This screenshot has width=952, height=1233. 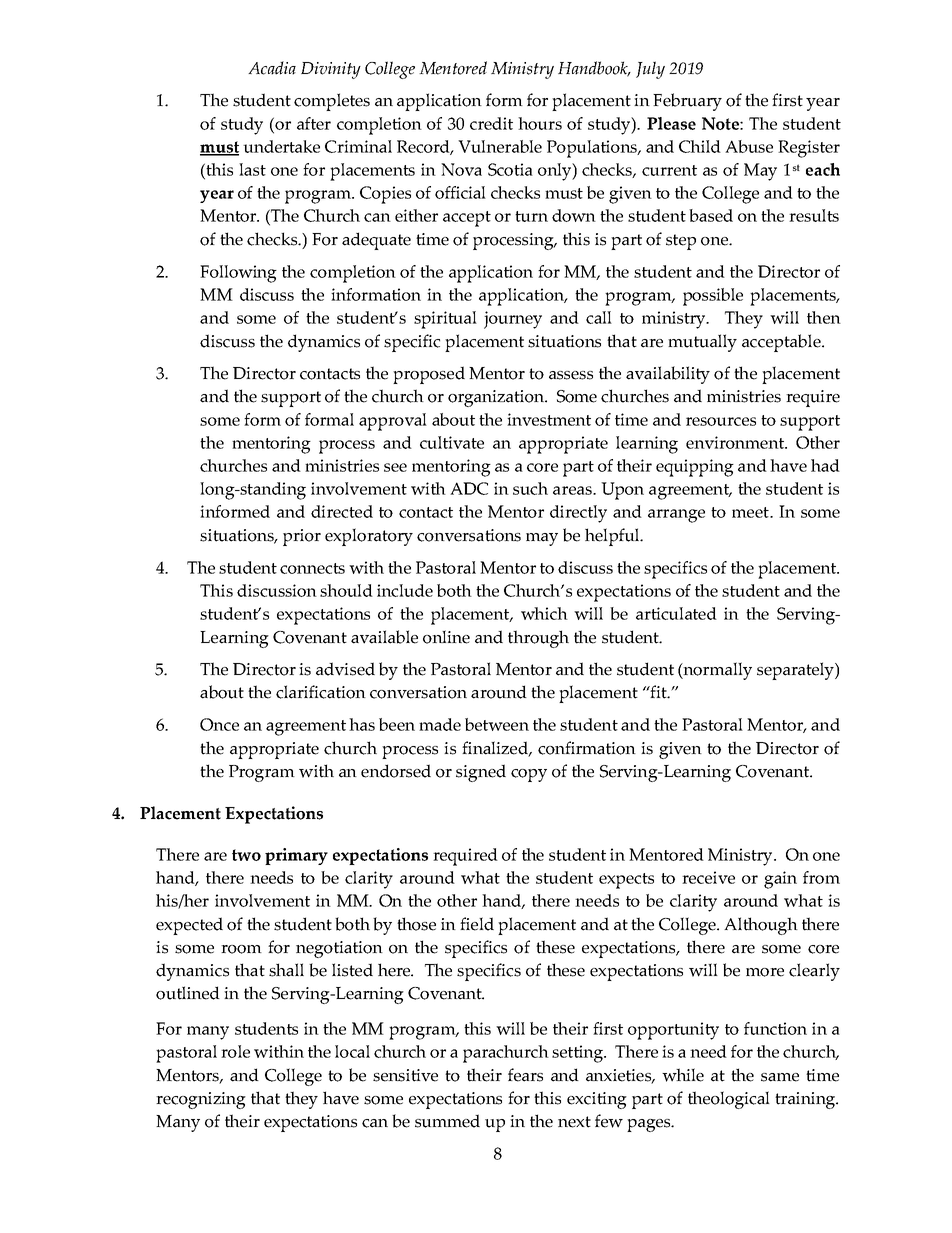 I want to click on copy, so click(x=529, y=775).
